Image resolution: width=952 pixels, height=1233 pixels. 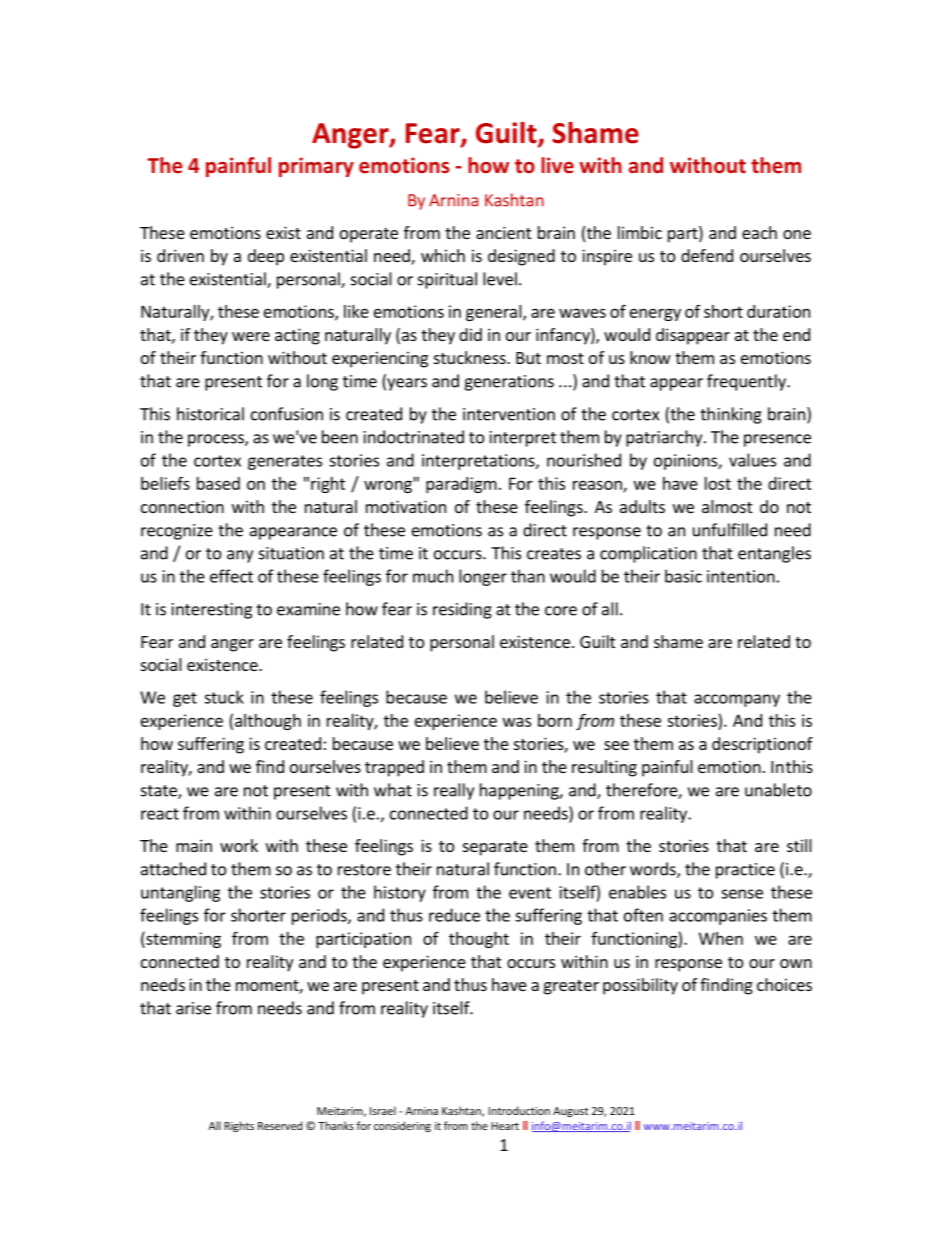 I want to click on each, so click(x=759, y=232).
